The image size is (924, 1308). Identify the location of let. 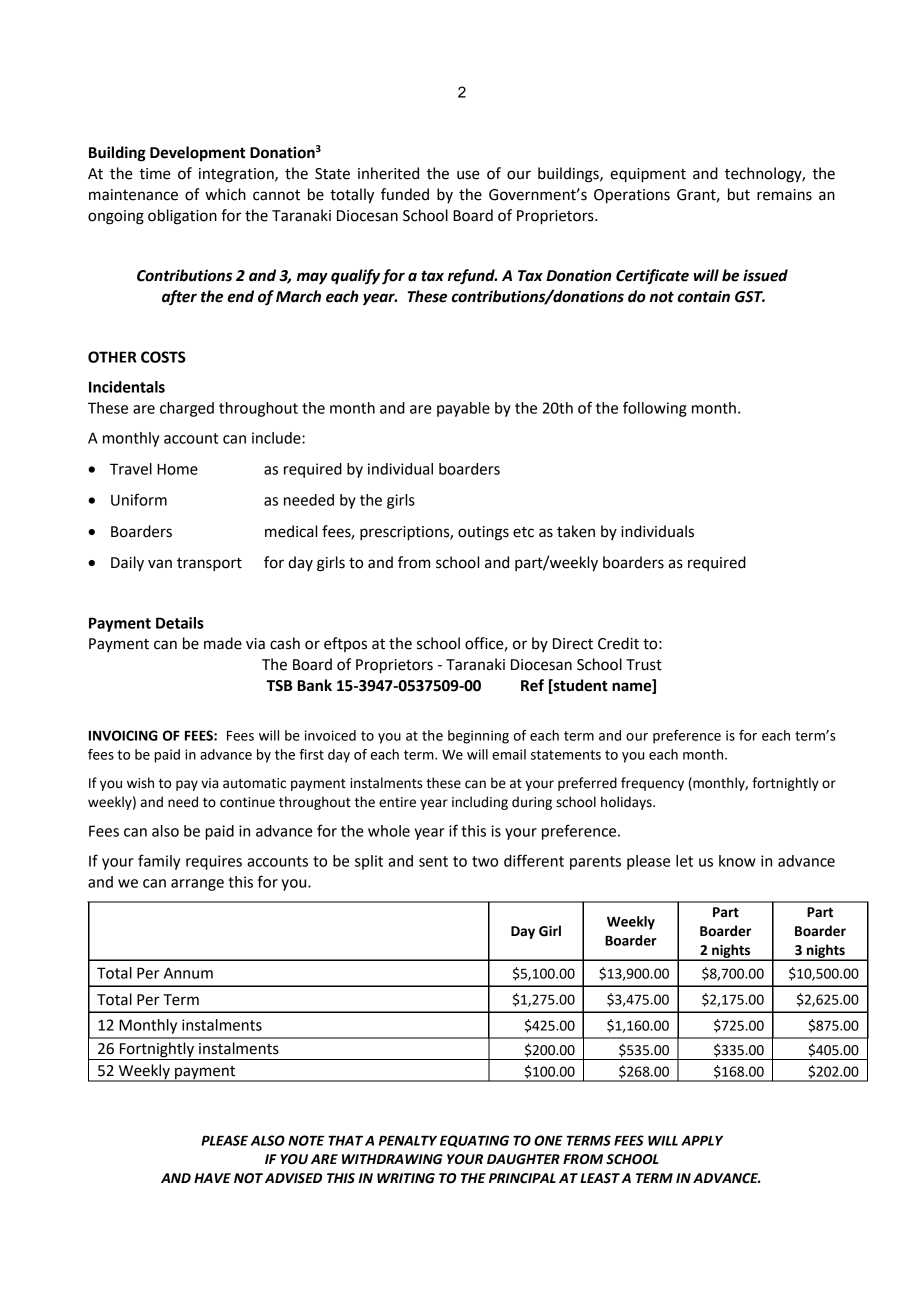
(684, 861).
